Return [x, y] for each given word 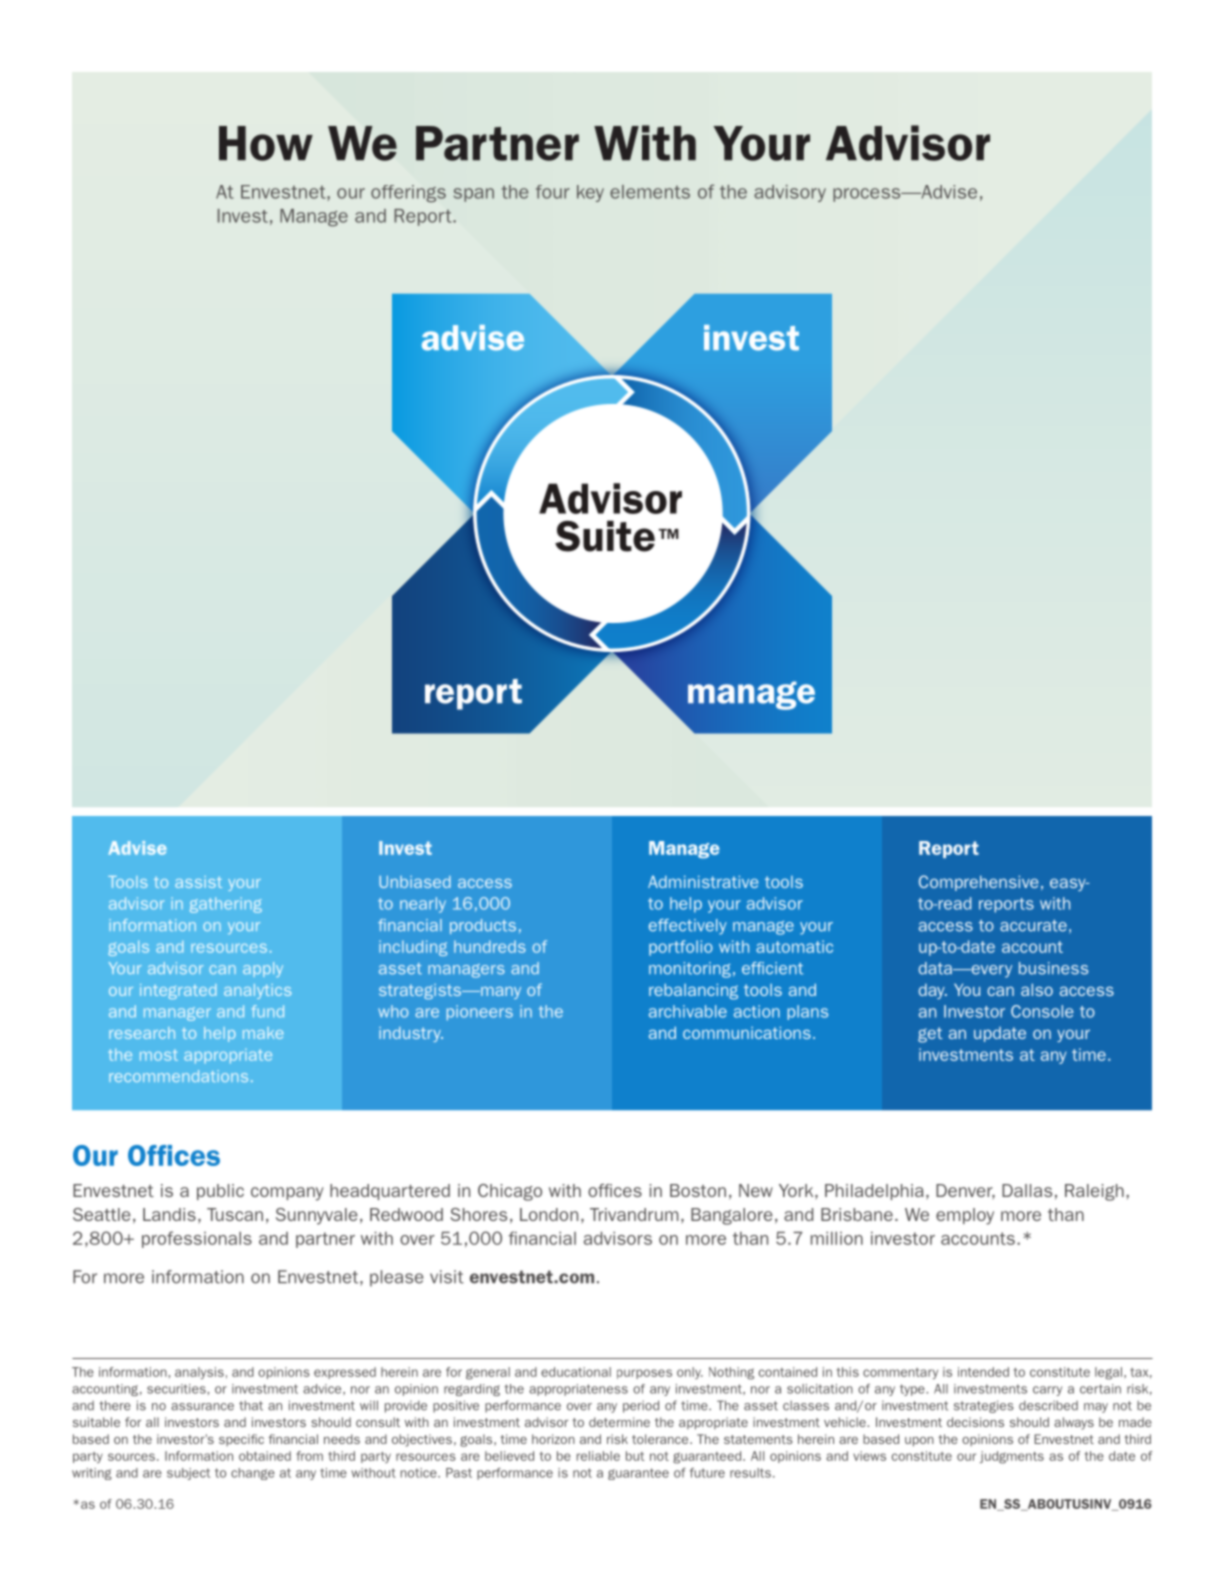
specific [241, 1440]
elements [650, 192]
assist [198, 882]
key [590, 193]
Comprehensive [978, 883]
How [266, 143]
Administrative [703, 882]
